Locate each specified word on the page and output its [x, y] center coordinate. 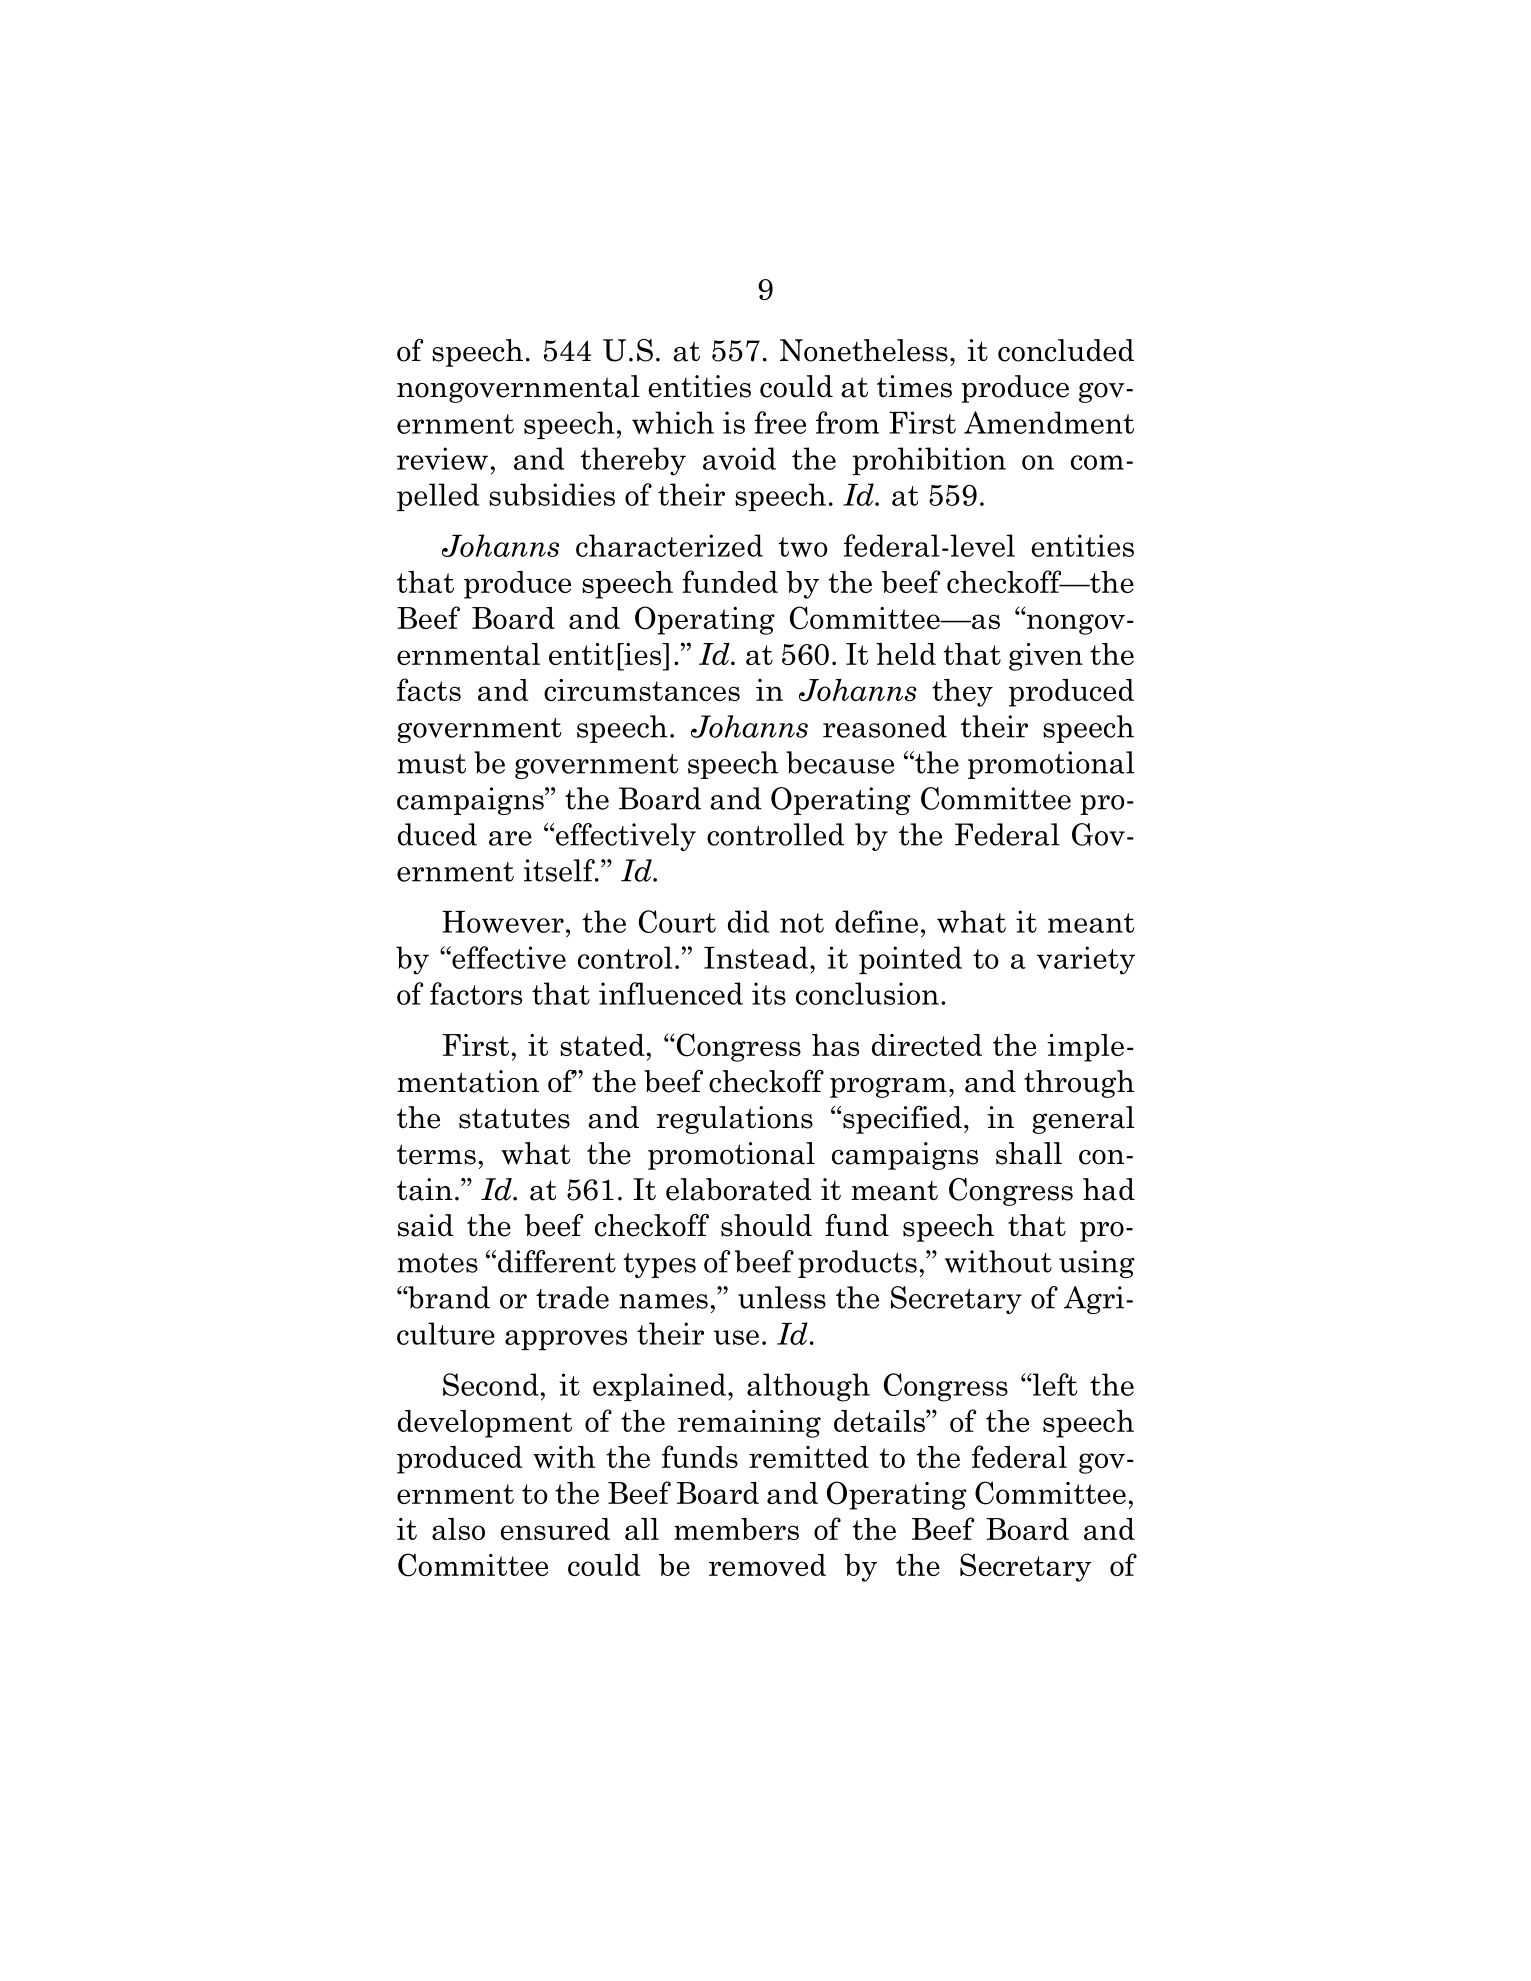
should [766, 1225]
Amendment [1049, 422]
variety [1086, 960]
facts [429, 689]
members [736, 1529]
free [780, 422]
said [426, 1225]
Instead [757, 957]
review [442, 458]
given [1046, 657]
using [1097, 1264]
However [503, 922]
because [840, 762]
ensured [555, 1529]
